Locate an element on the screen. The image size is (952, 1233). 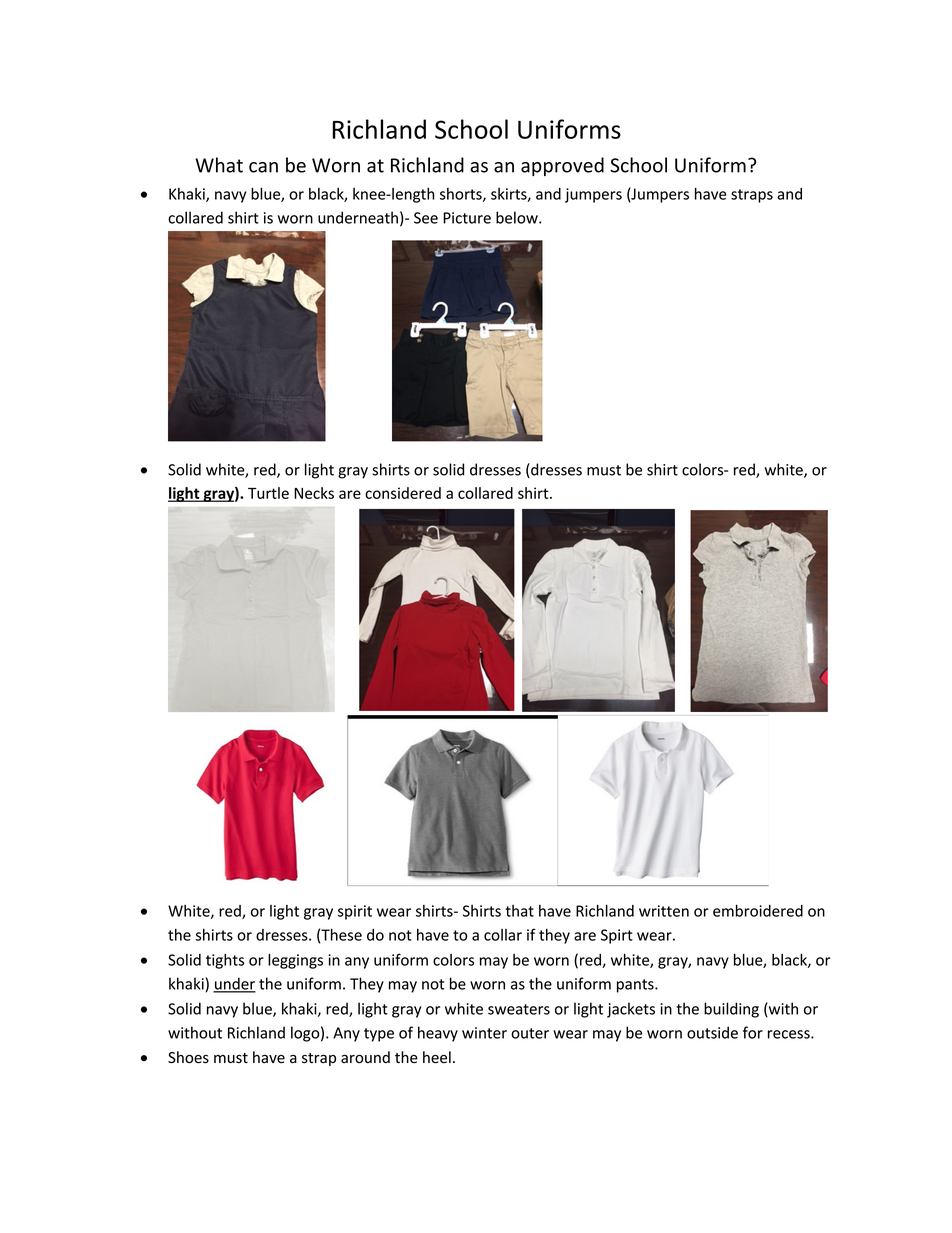
spirit is located at coordinates (355, 912).
